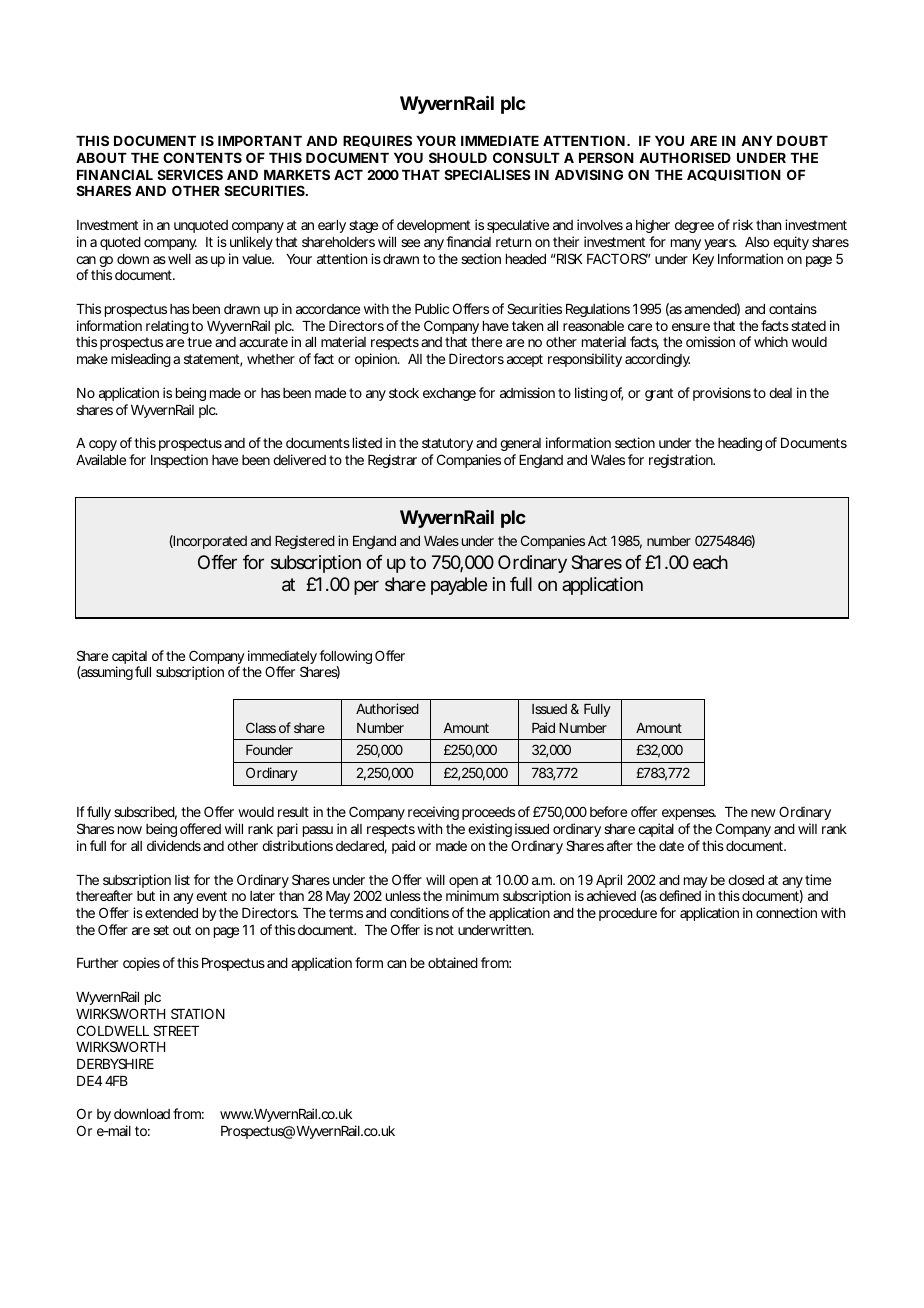  What do you see at coordinates (802, 140) in the image?
I see `DOUBT` at bounding box center [802, 140].
